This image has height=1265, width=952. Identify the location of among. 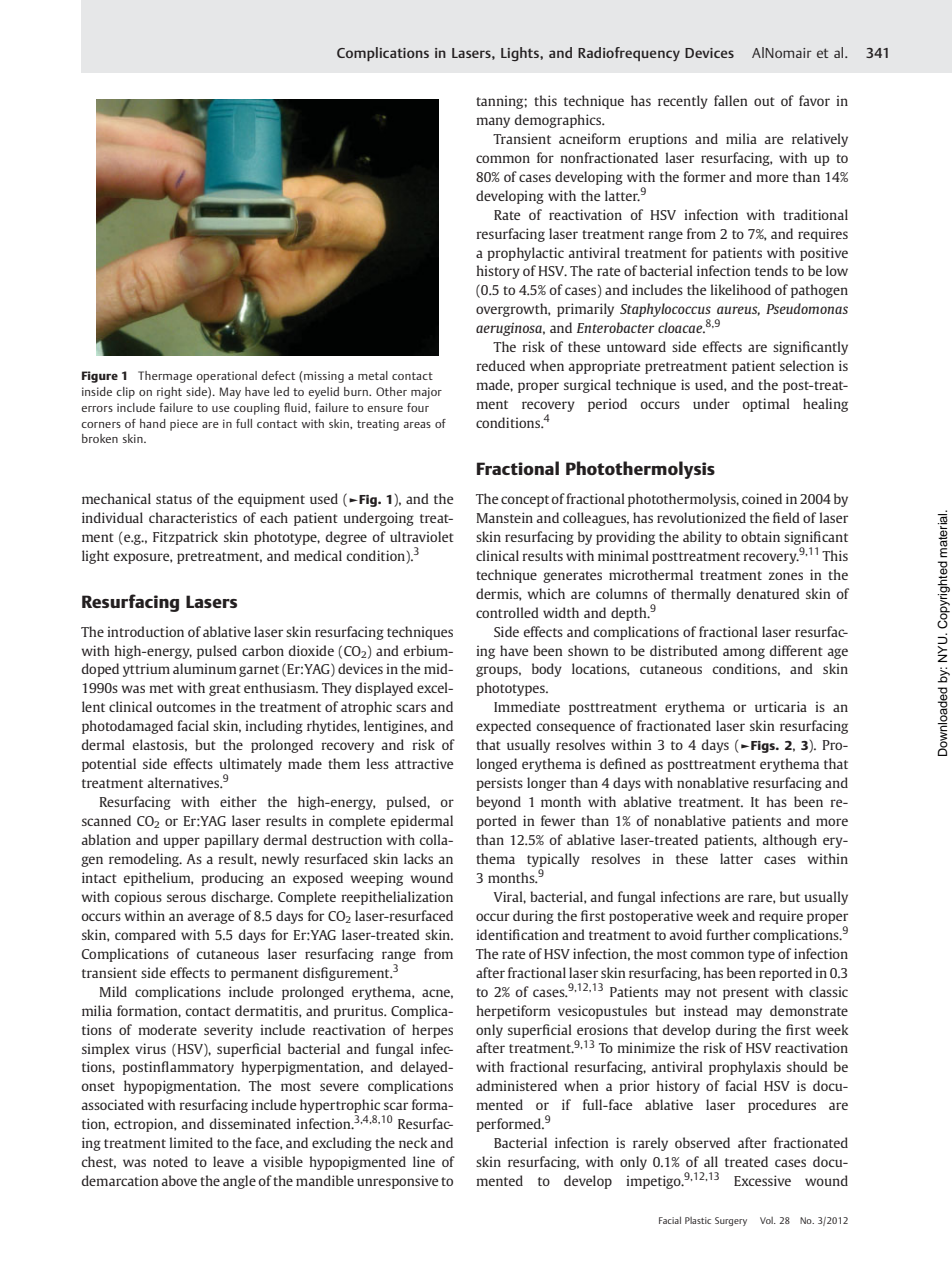
(744, 653).
